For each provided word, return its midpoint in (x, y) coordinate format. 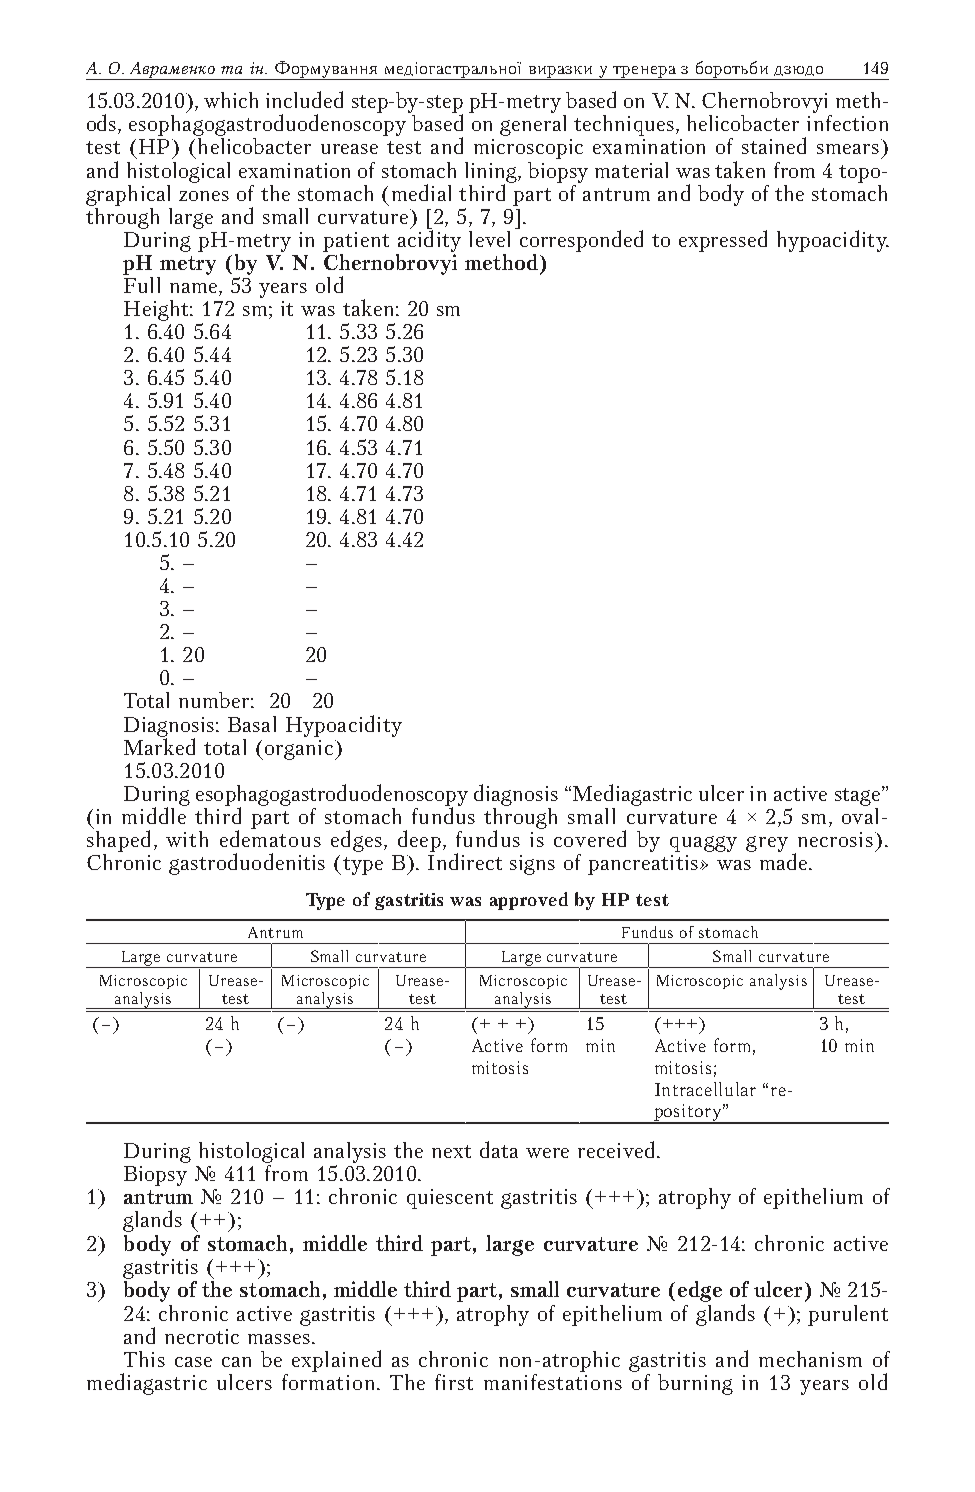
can (236, 1362)
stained (774, 145)
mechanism (810, 1359)
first (454, 1382)
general (533, 124)
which (231, 100)
